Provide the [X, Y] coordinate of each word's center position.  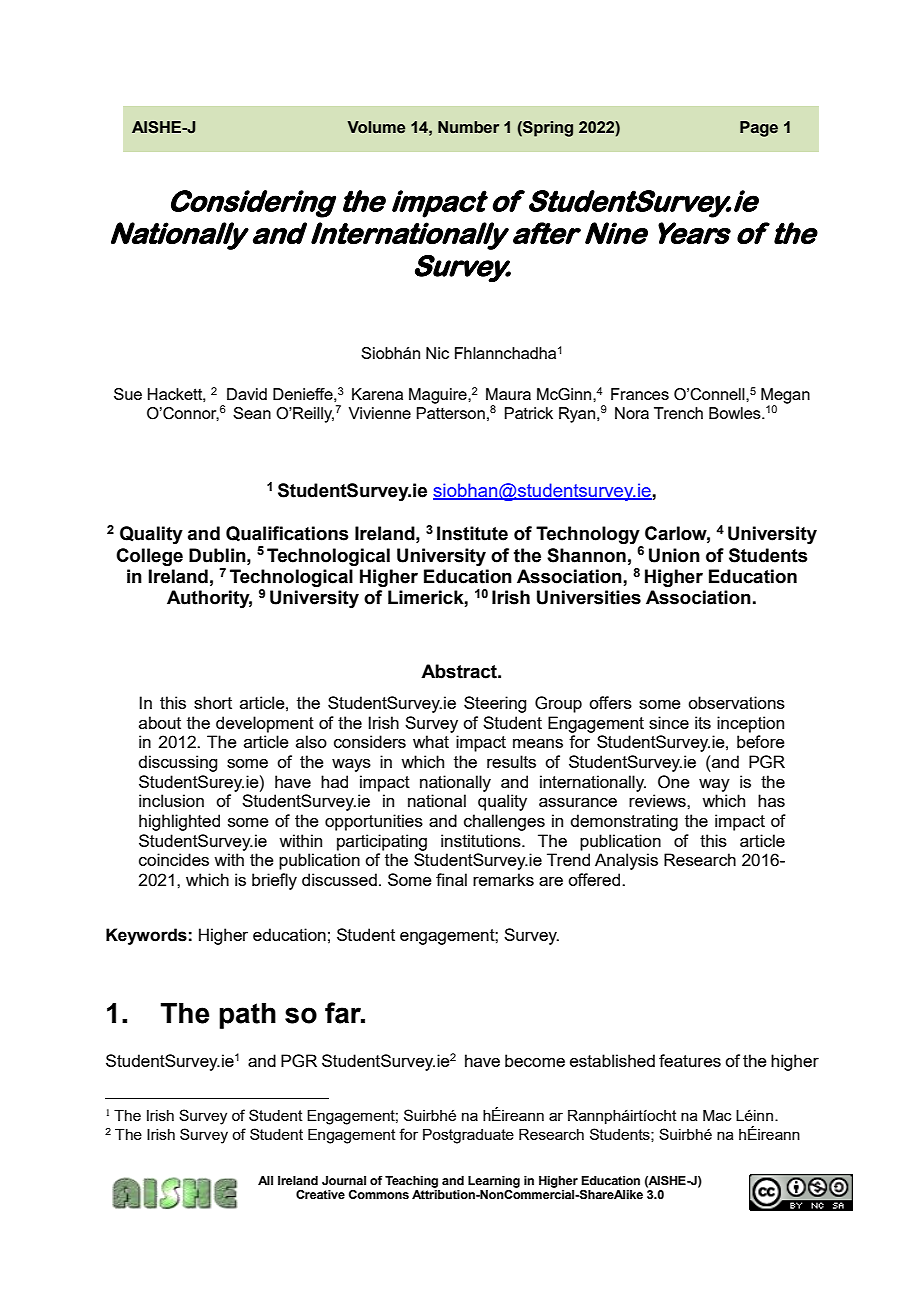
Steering [495, 704]
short [213, 702]
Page [759, 129]
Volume [376, 127]
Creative [320, 1194]
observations [736, 702]
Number [468, 127]
